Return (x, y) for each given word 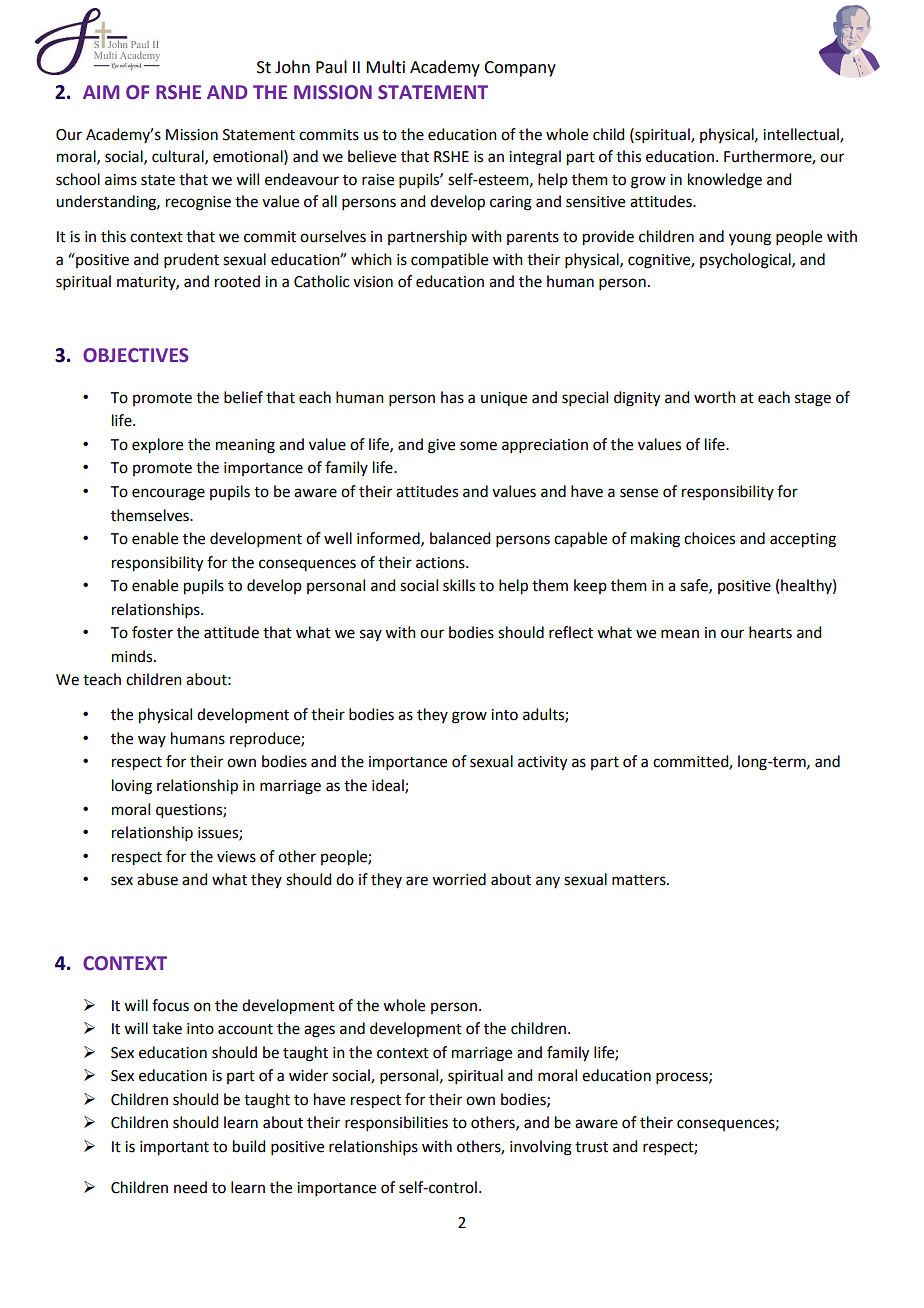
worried (459, 879)
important (174, 1148)
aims (121, 180)
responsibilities (396, 1123)
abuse (157, 879)
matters (640, 880)
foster (152, 632)
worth (715, 397)
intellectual (802, 135)
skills (459, 585)
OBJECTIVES (136, 355)
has (452, 397)
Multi (385, 67)
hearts (770, 632)
